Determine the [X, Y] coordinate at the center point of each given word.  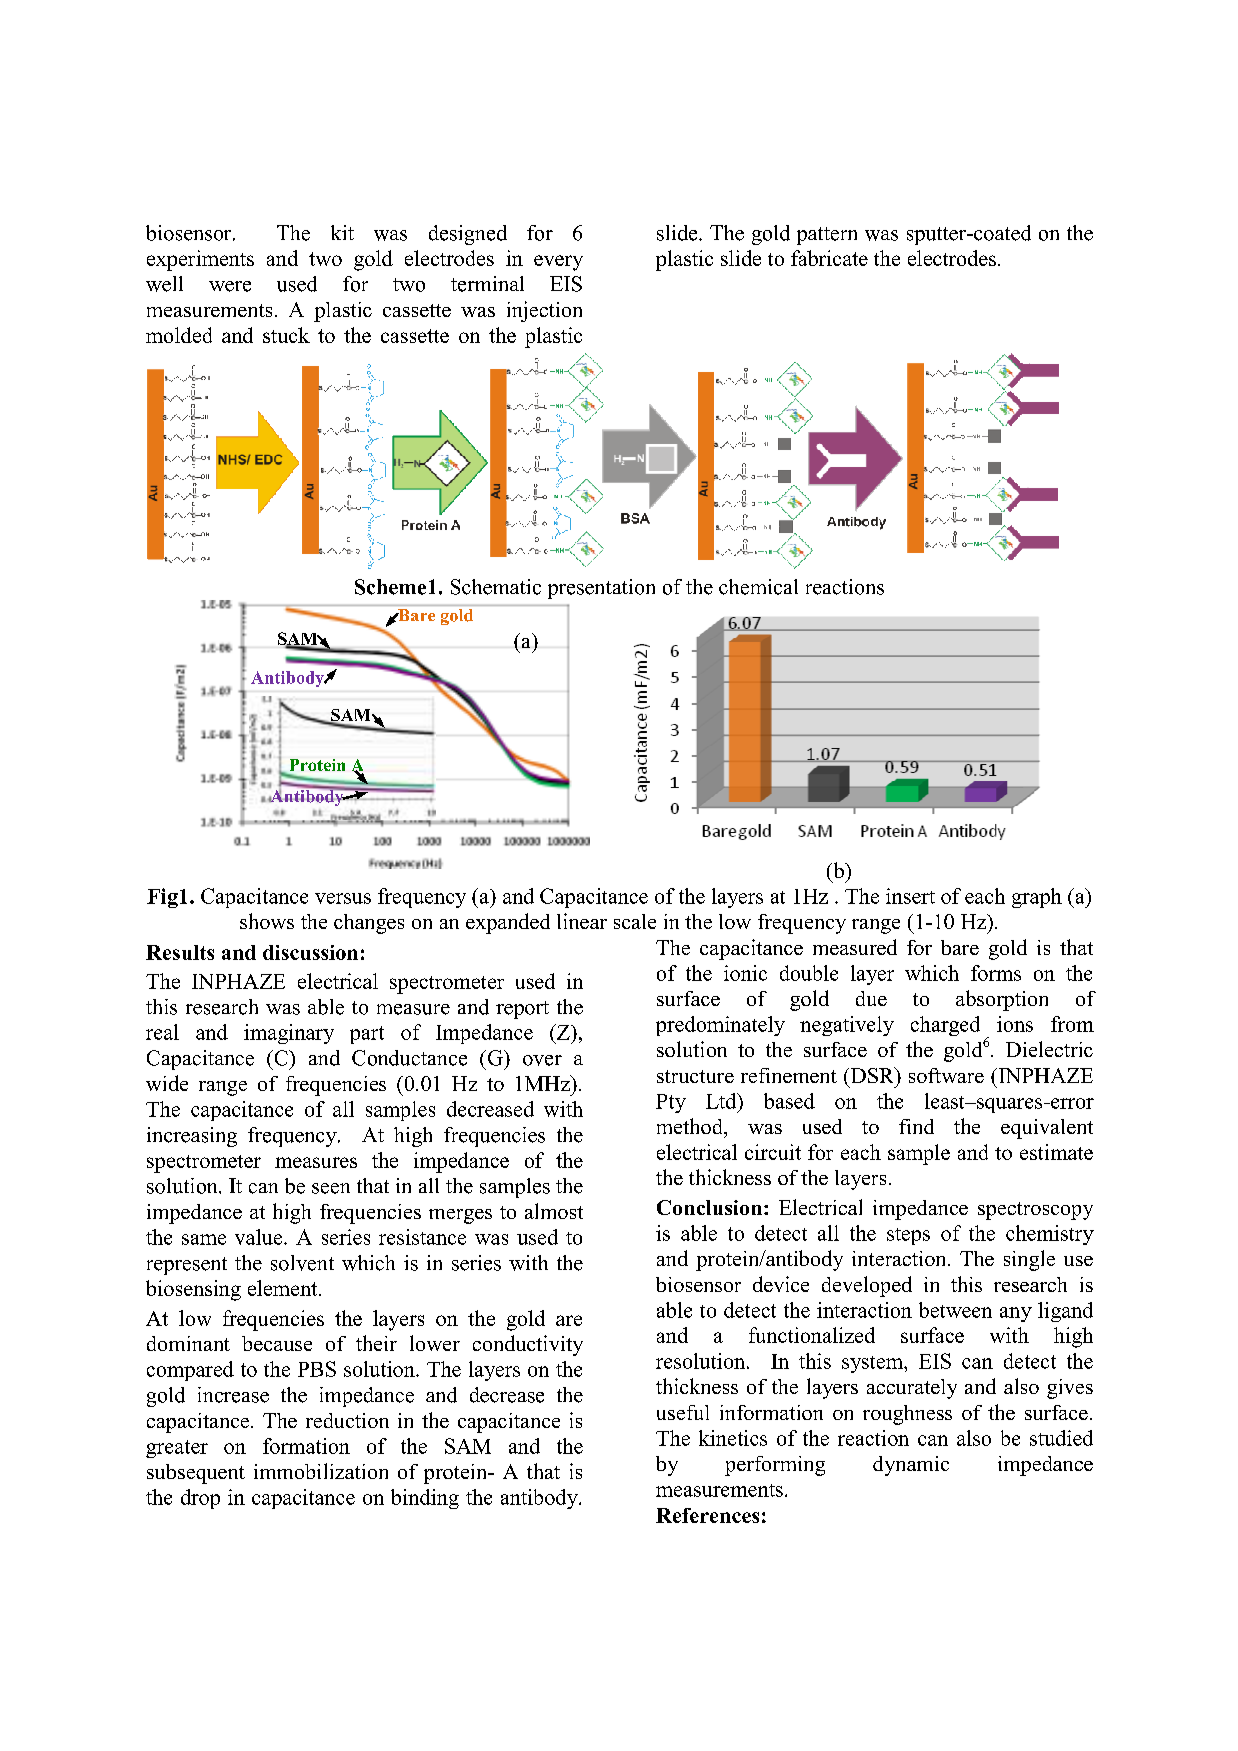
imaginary [289, 1034]
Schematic [496, 587]
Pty [671, 1103]
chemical [758, 587]
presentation [601, 589]
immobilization [321, 1471]
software [946, 1075]
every [558, 263]
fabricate [829, 258]
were [230, 286]
